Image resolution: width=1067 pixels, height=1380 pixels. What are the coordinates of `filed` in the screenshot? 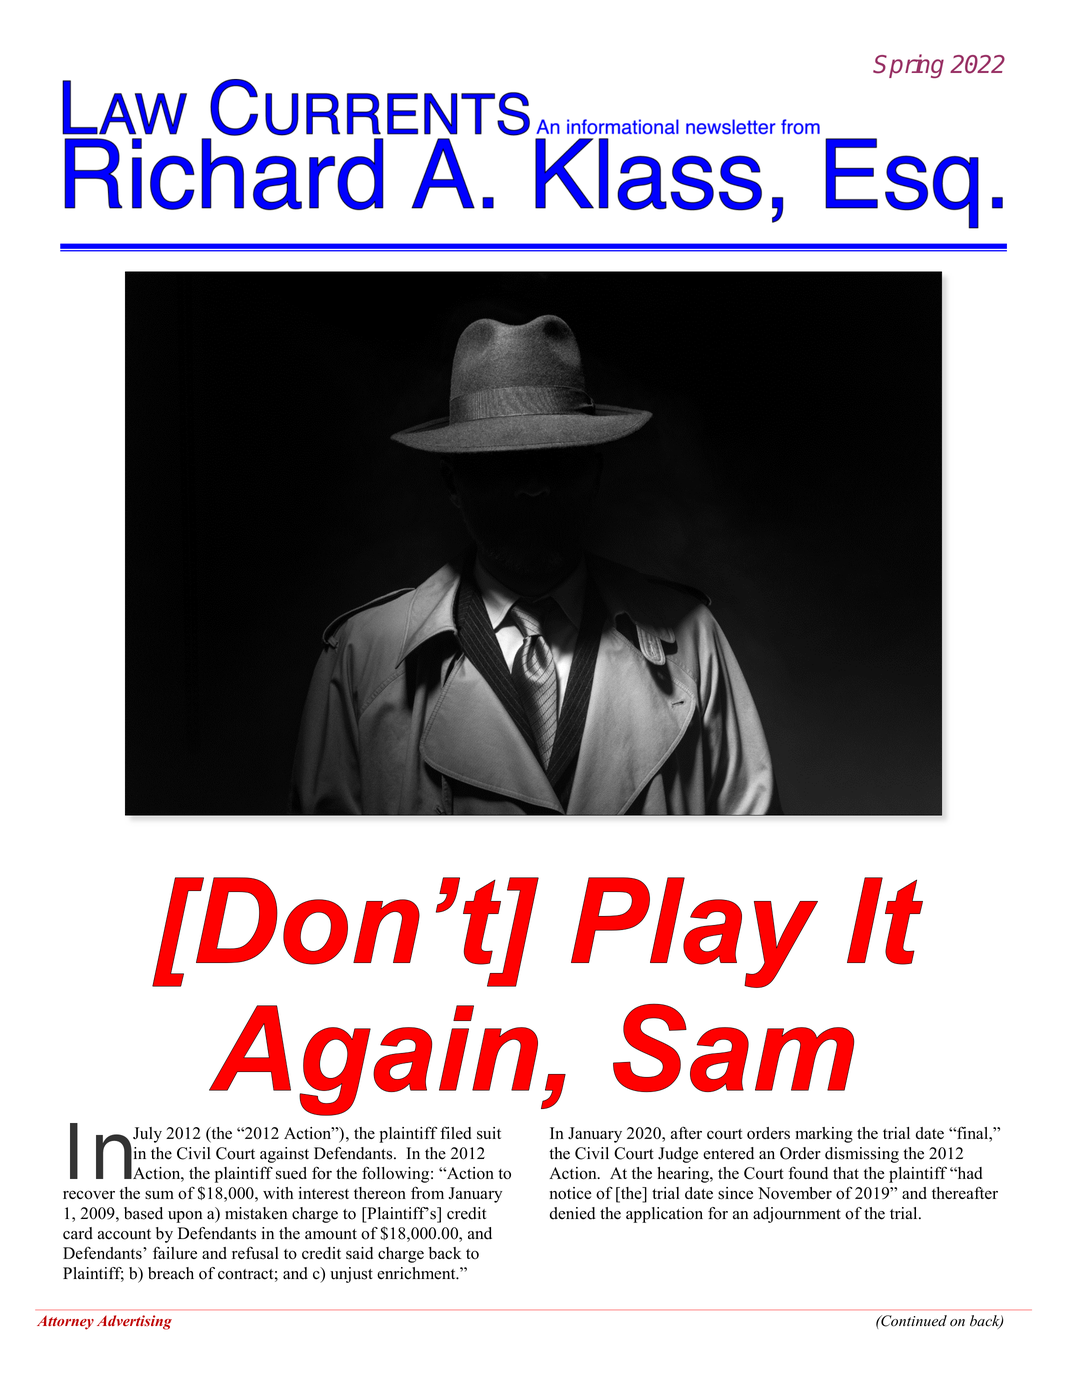 It's located at (456, 1132).
